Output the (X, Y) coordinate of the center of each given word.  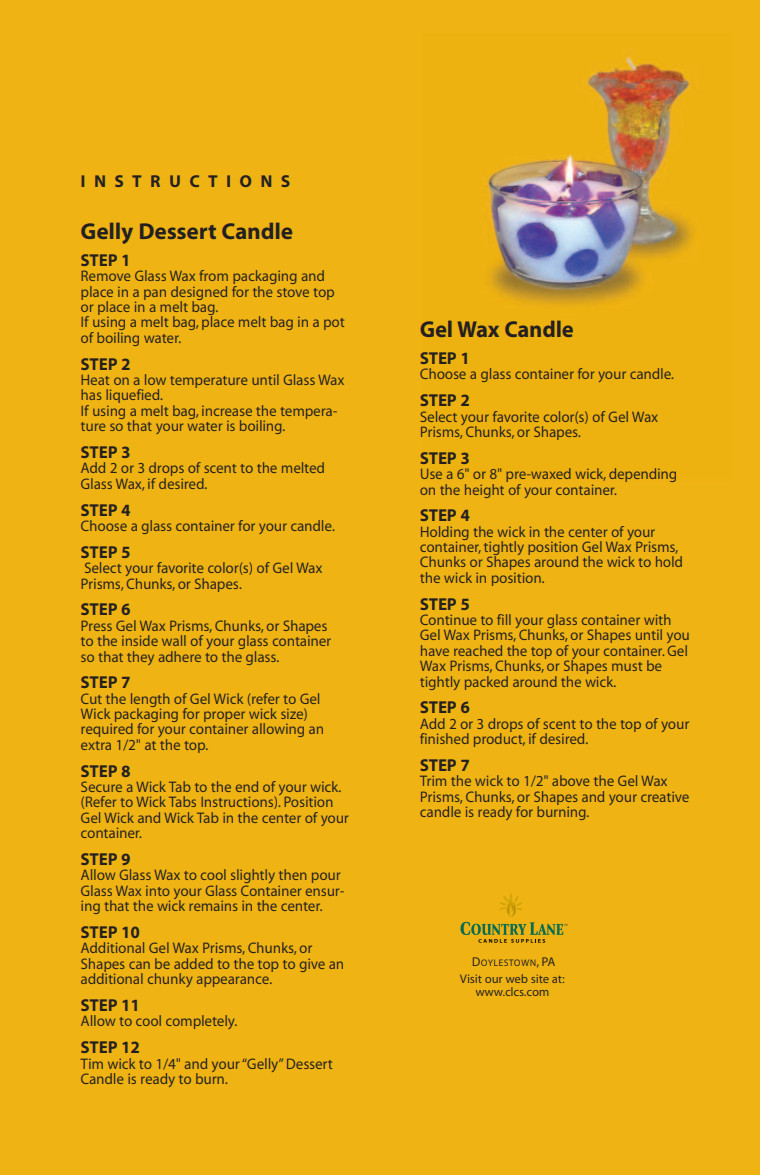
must (627, 666)
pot (334, 324)
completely (201, 1022)
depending (642, 475)
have (435, 650)
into (158, 891)
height (484, 491)
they (140, 658)
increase (227, 411)
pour (326, 877)
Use (431, 474)
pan (155, 294)
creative (665, 796)
